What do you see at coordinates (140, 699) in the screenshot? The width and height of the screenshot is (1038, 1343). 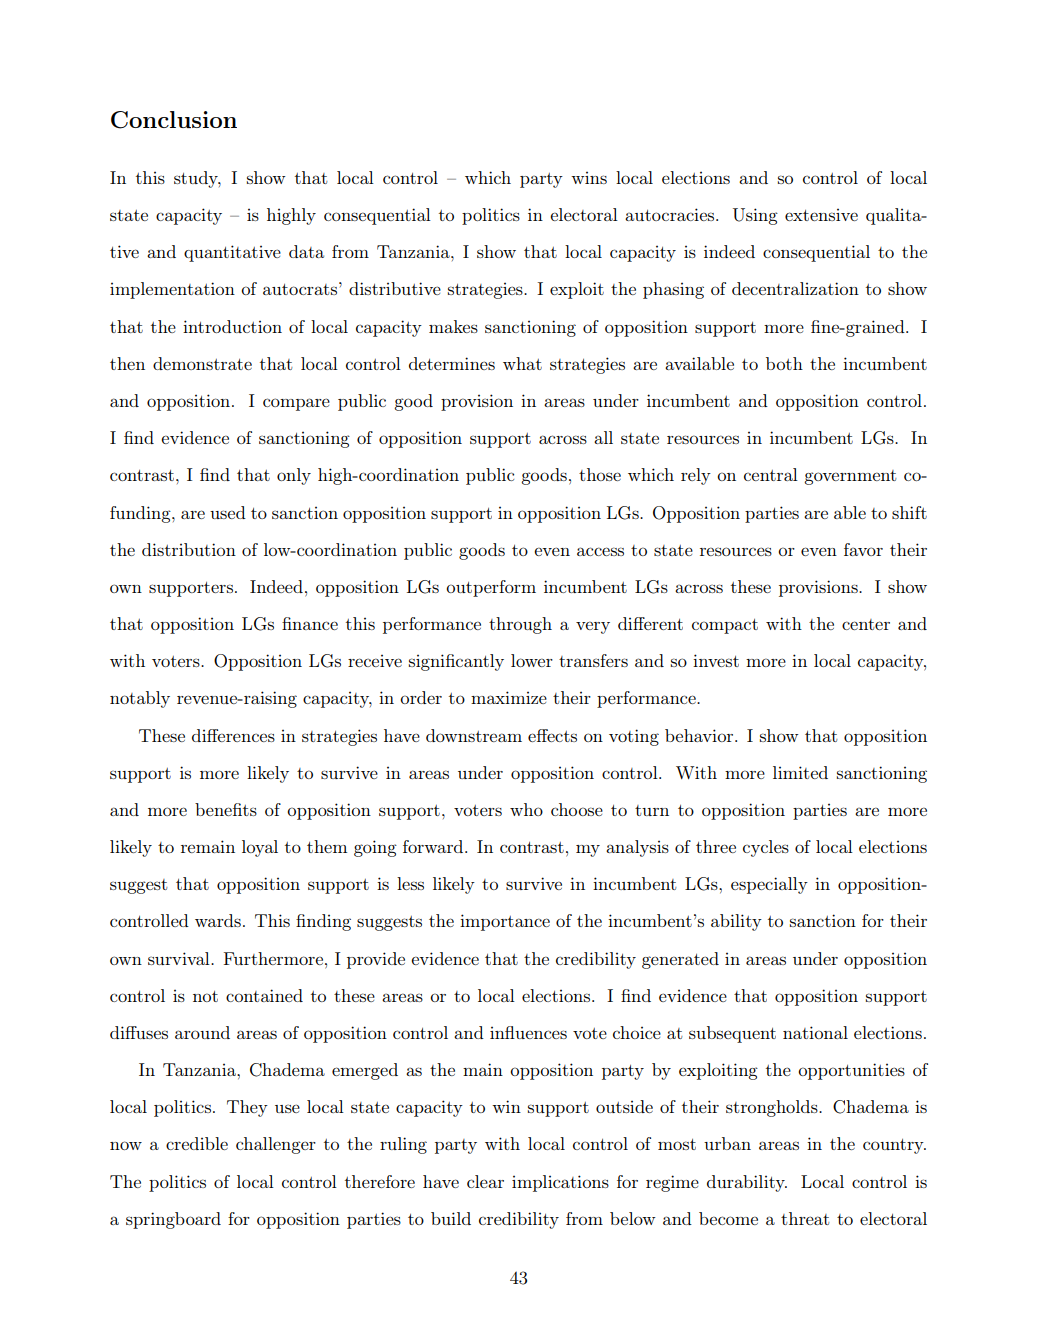 I see `notably` at bounding box center [140, 699].
